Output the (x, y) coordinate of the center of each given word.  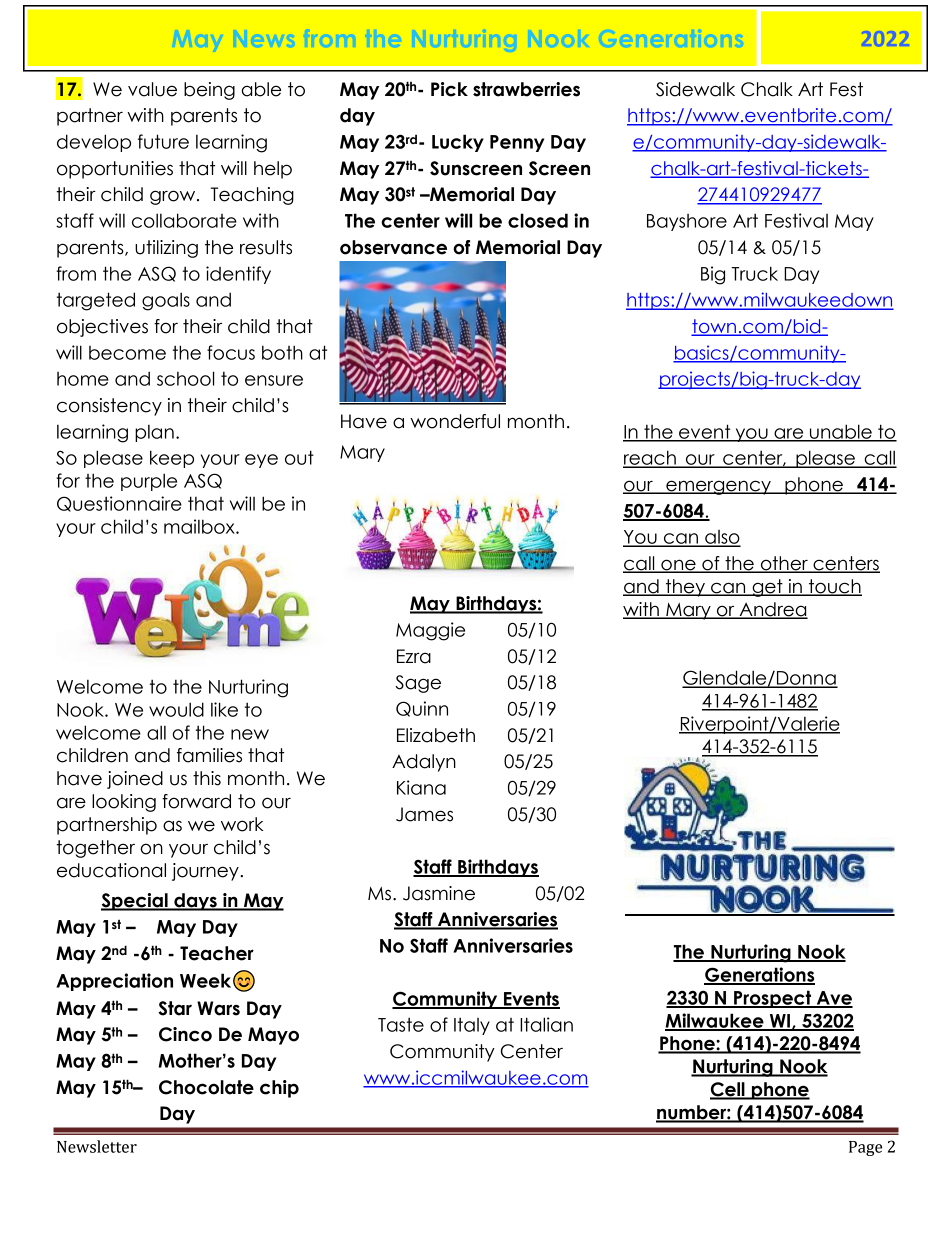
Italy (472, 1026)
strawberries (526, 89)
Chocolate (206, 1087)
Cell (728, 1090)
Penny (517, 143)
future (163, 141)
